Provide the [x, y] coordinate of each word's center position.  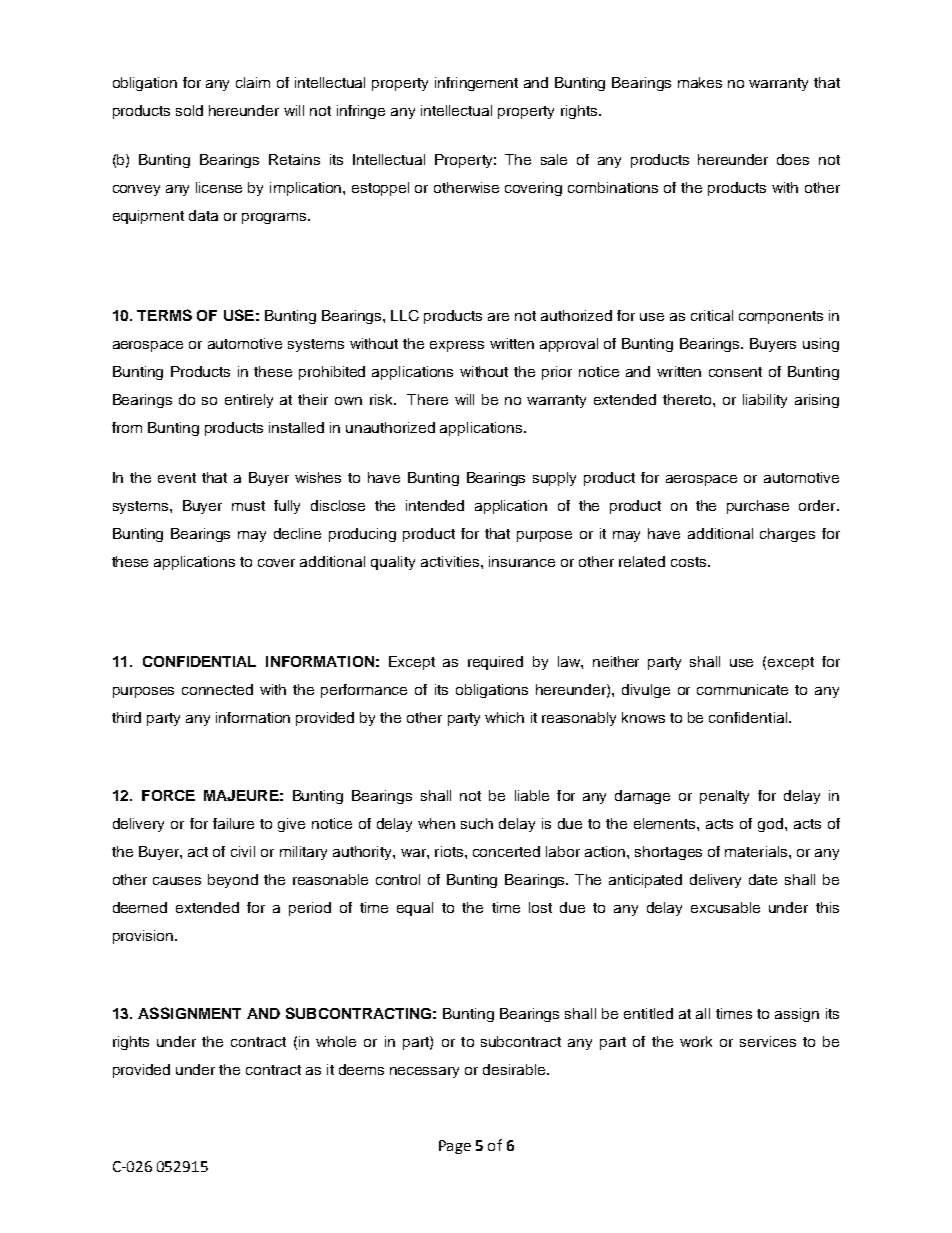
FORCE [168, 795]
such [477, 823]
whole [336, 1041]
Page [455, 1147]
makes [700, 82]
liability [765, 401]
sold [189, 110]
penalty [724, 797]
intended [435, 505]
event [177, 478]
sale [554, 159]
